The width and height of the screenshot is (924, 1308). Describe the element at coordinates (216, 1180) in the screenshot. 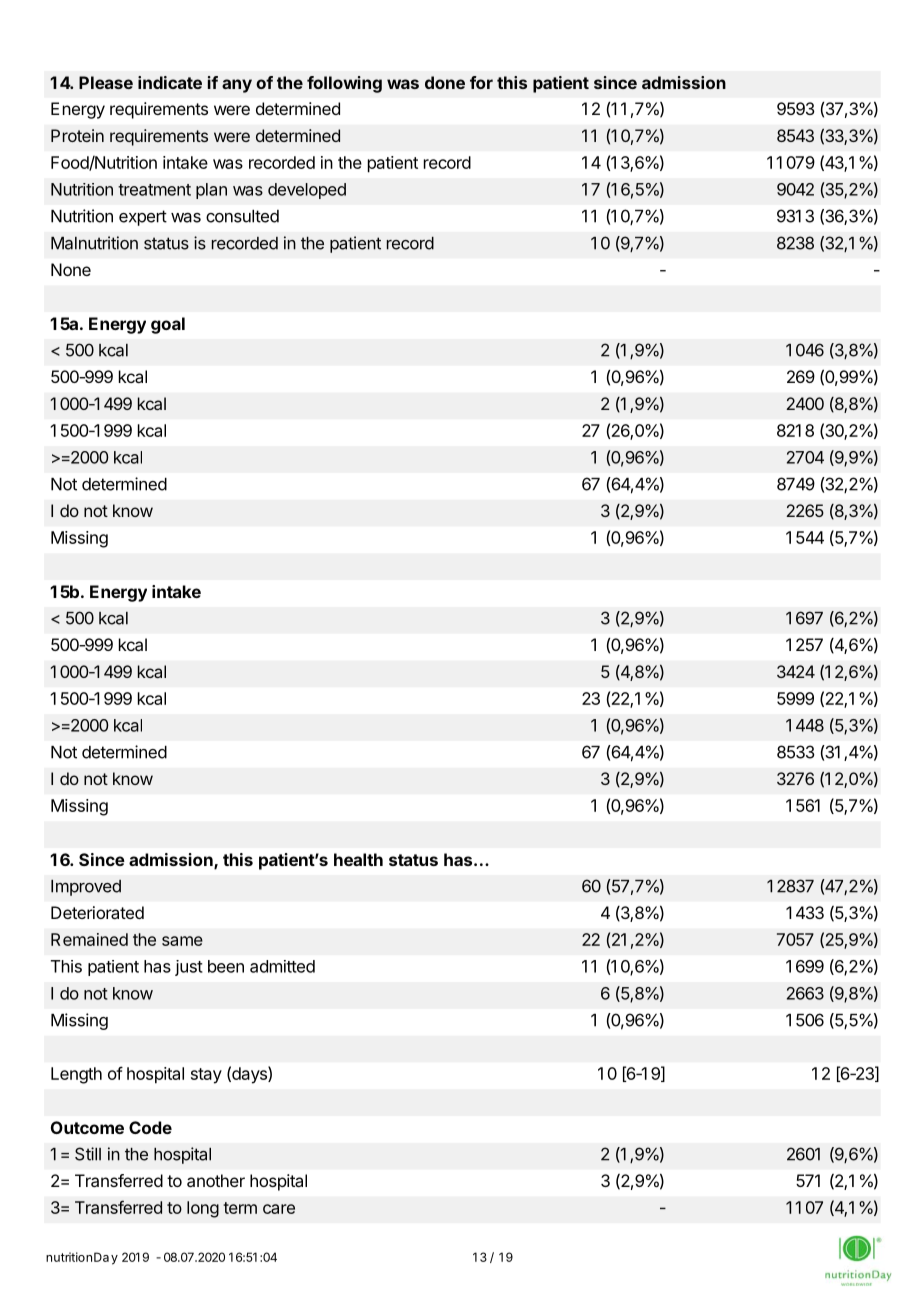

I see `another` at that location.
